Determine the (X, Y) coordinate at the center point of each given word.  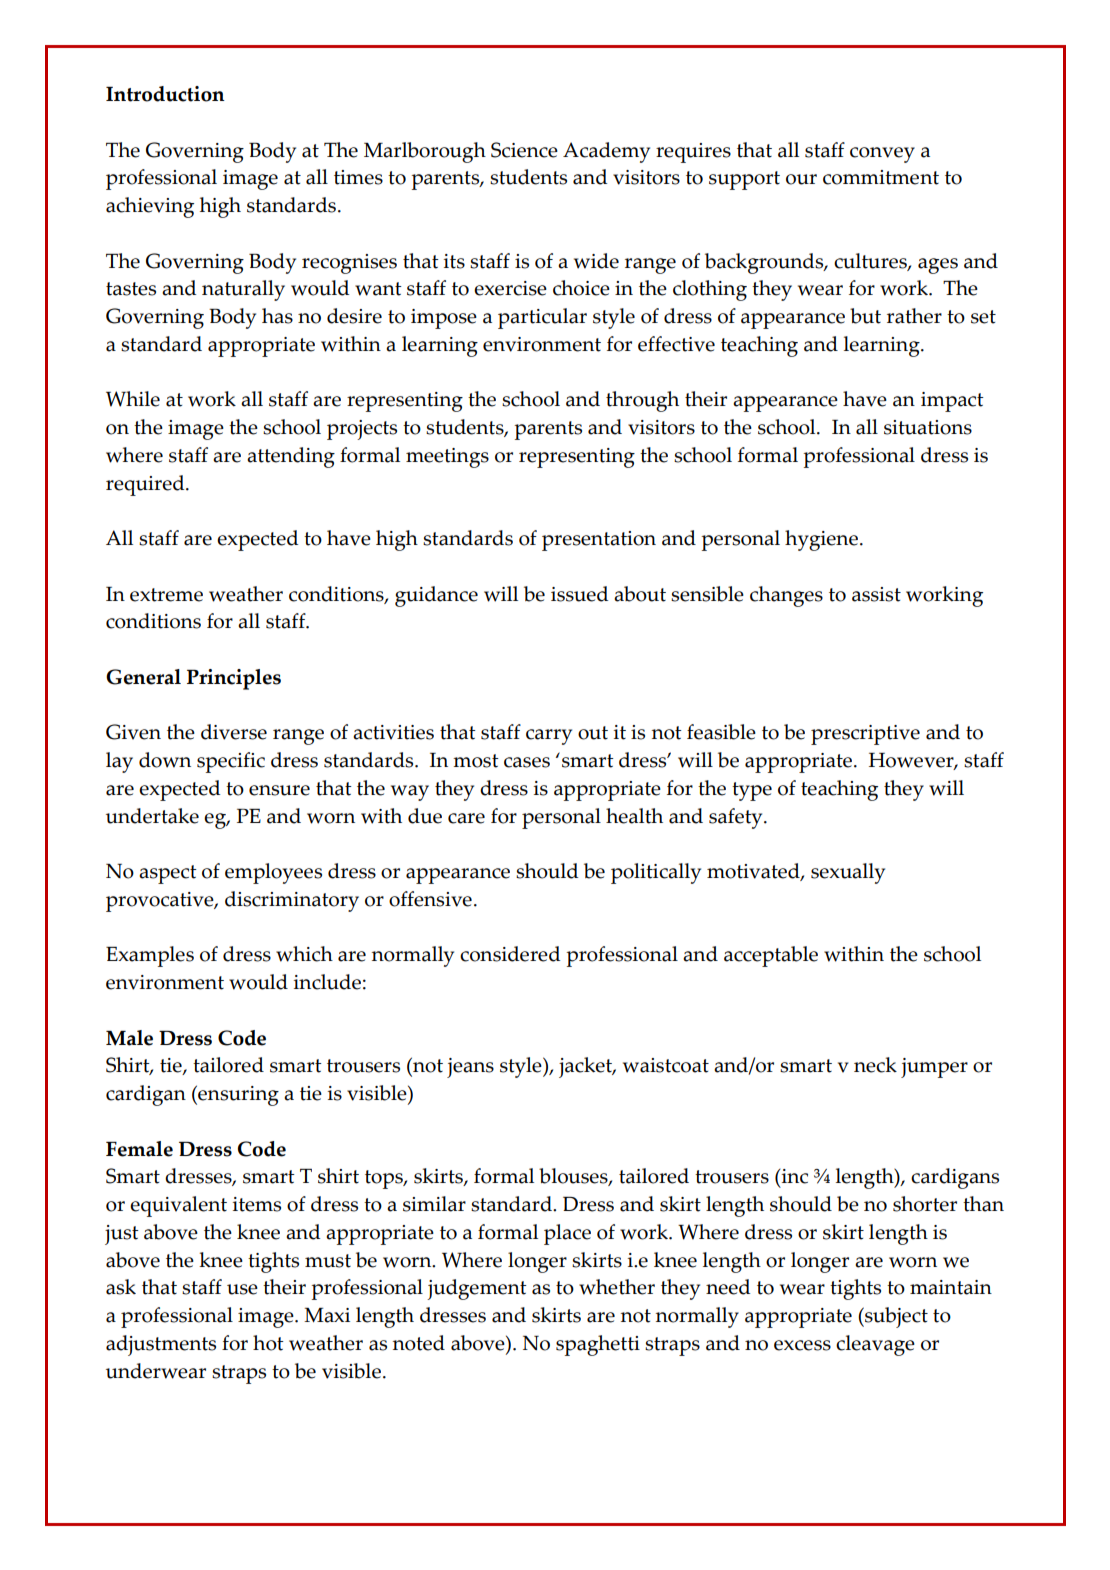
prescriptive (865, 735)
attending (291, 457)
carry (549, 737)
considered (510, 954)
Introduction (165, 94)
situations (928, 427)
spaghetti (598, 1345)
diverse (234, 732)
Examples (150, 956)
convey (882, 155)
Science (524, 150)
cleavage (875, 1345)
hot (268, 1343)
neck (875, 1065)
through (642, 401)
